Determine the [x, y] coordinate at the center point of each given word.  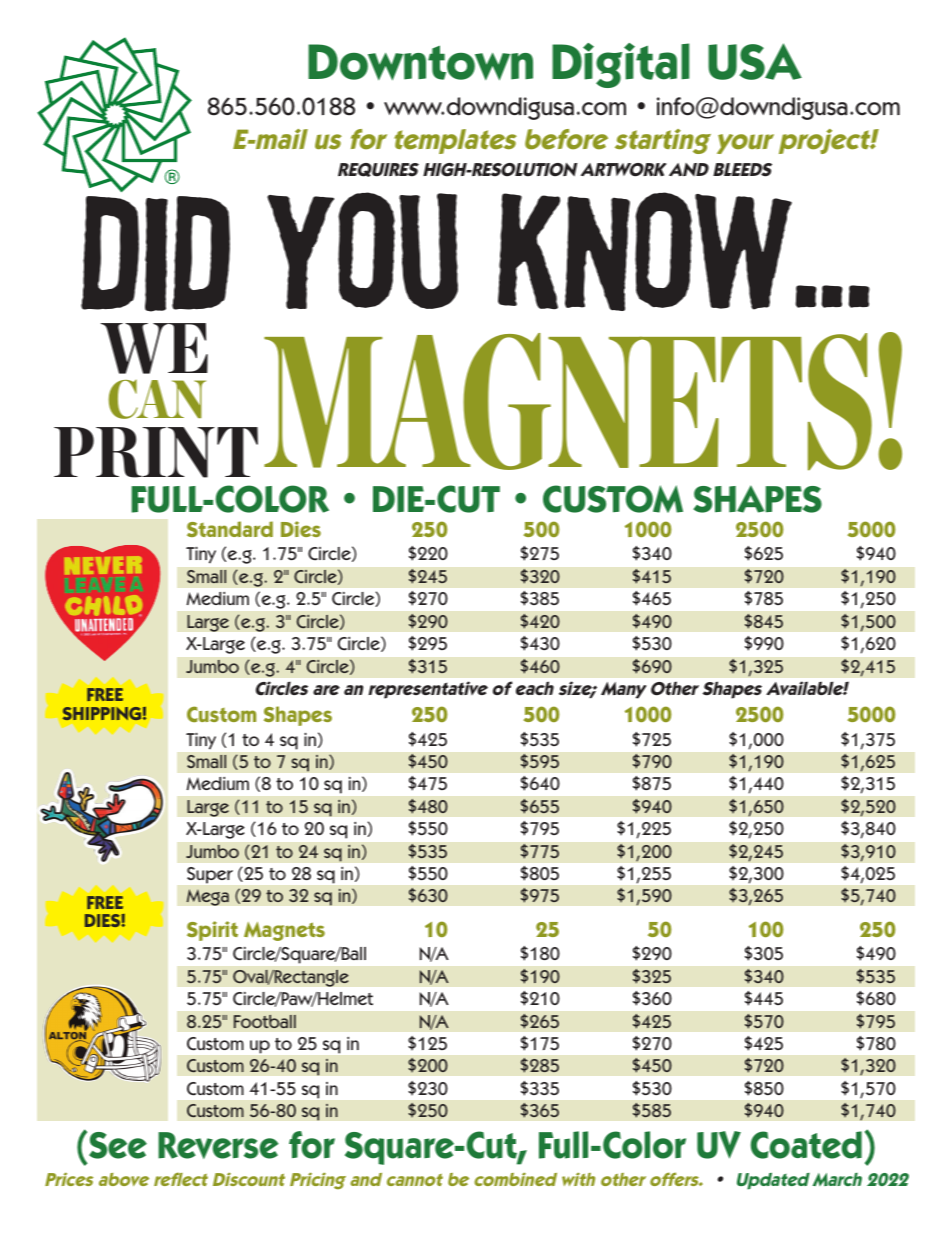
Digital [620, 65]
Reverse [218, 1145]
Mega [207, 897]
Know [645, 251]
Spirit [212, 931]
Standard [230, 529]
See [118, 1145]
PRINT [156, 452]
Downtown [420, 62]
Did [155, 254]
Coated [806, 1145]
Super [210, 875]
